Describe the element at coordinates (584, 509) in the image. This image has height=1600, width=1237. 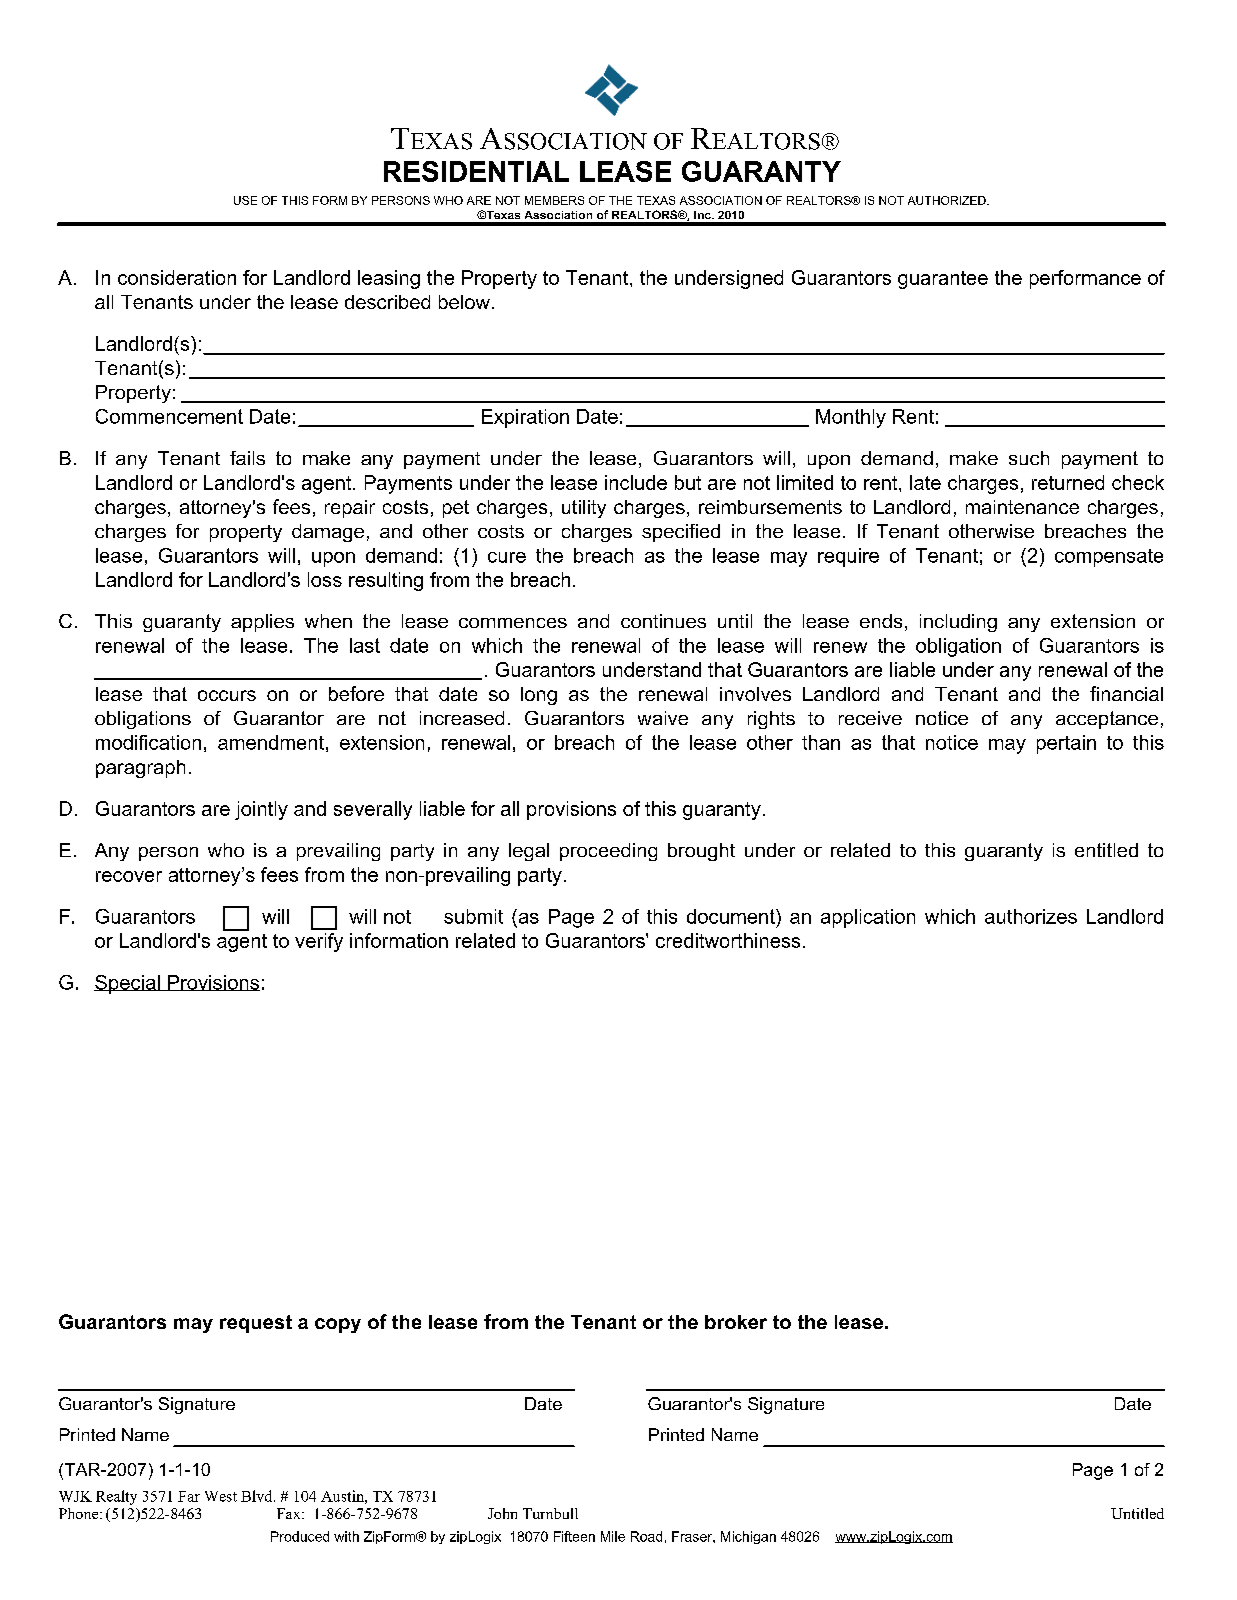
I see `utility` at that location.
